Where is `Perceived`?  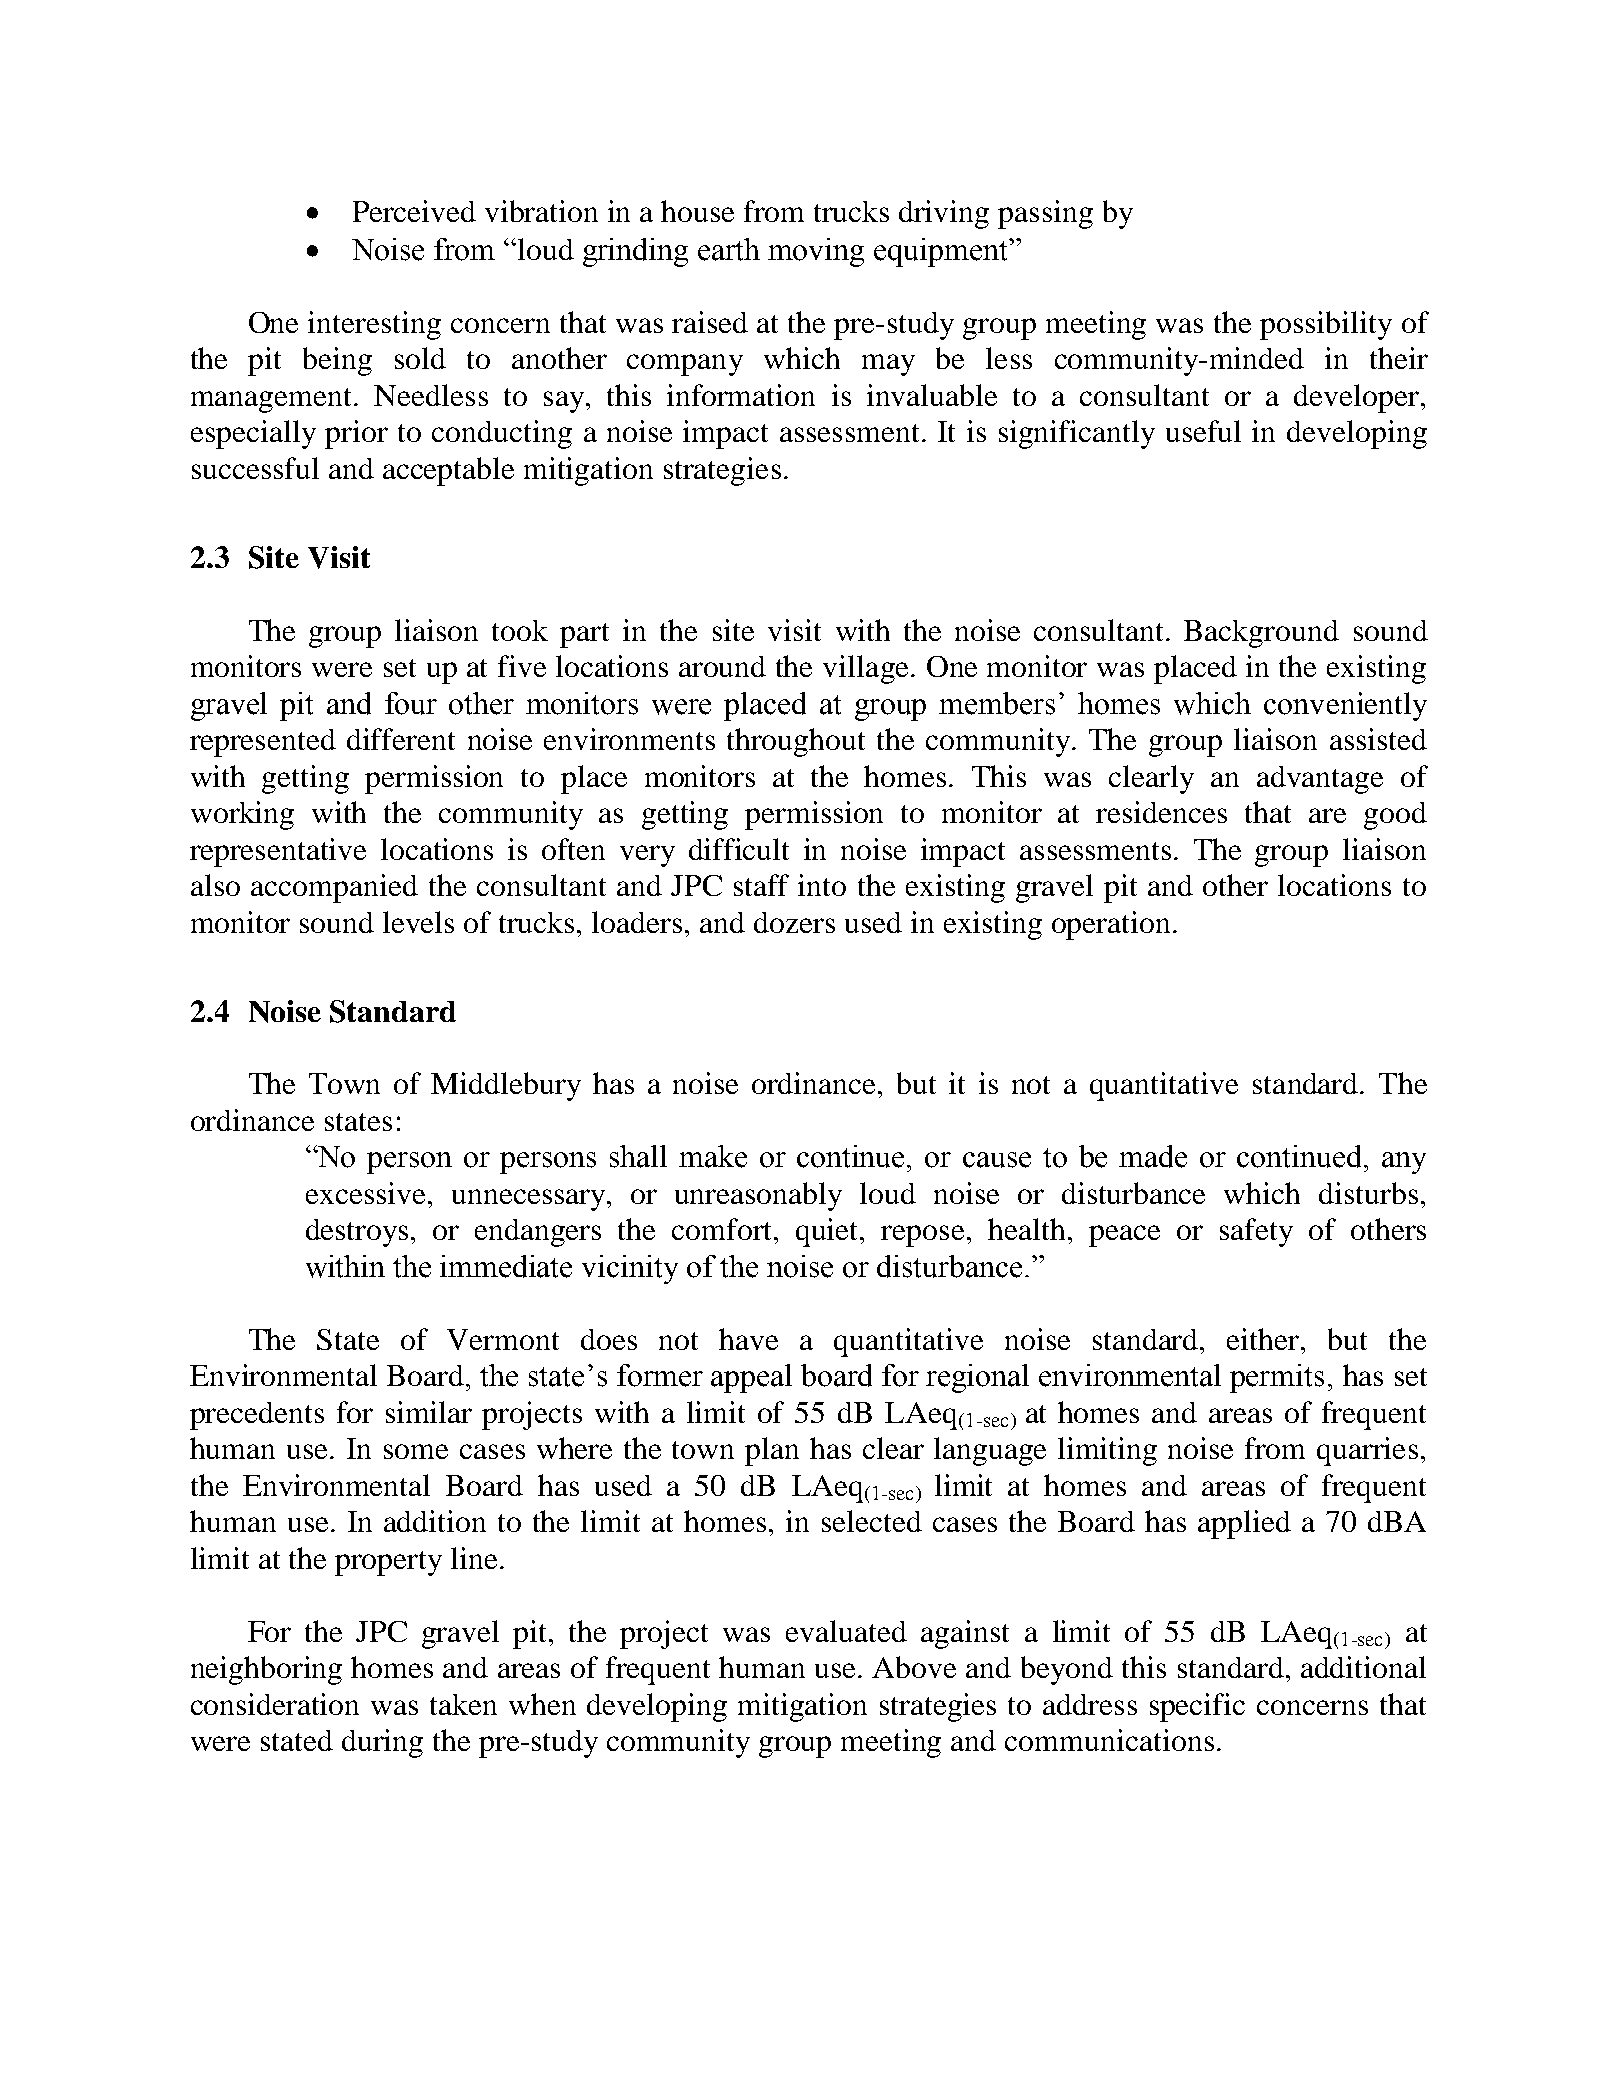 Perceived is located at coordinates (414, 211).
